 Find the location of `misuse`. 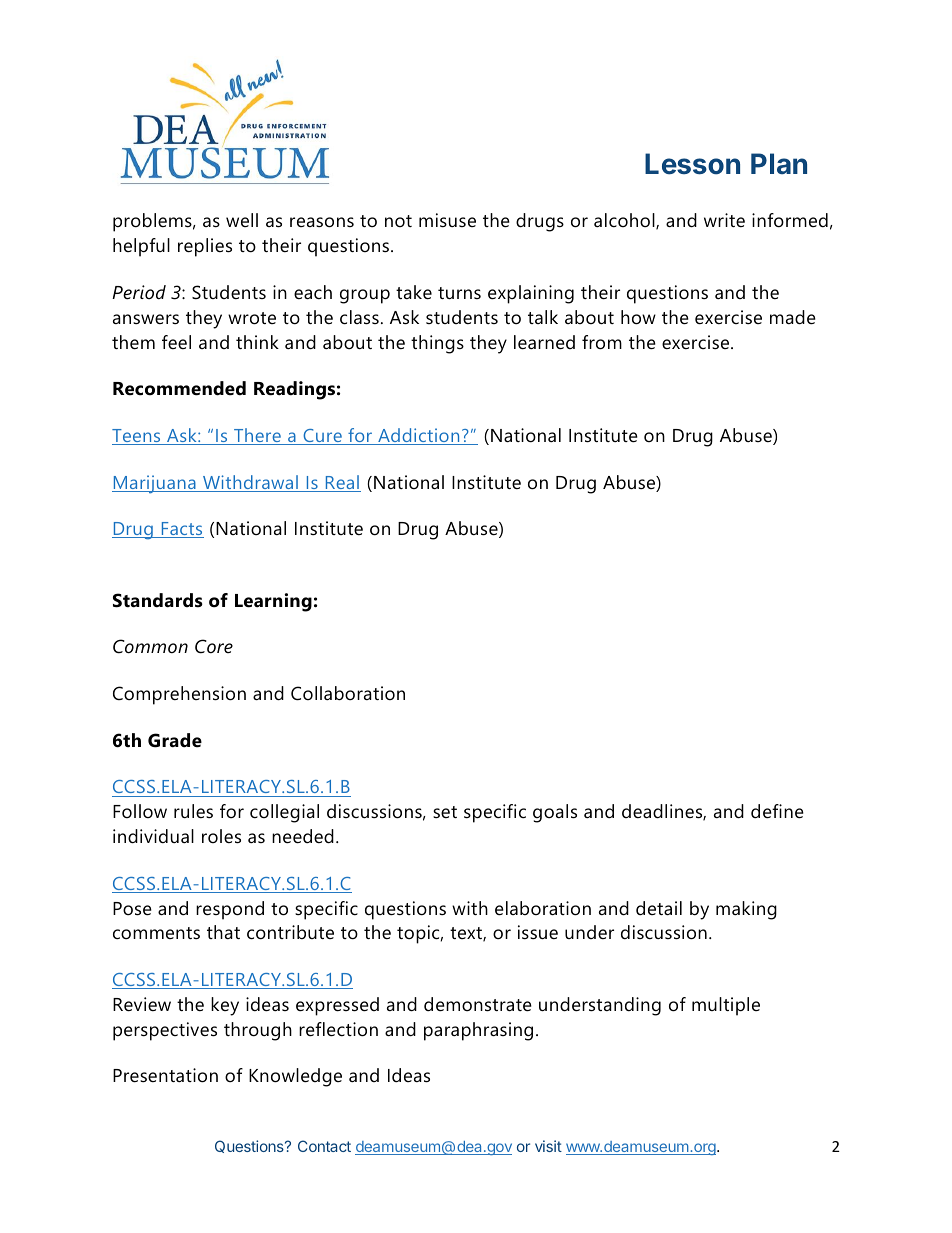

misuse is located at coordinates (447, 220).
